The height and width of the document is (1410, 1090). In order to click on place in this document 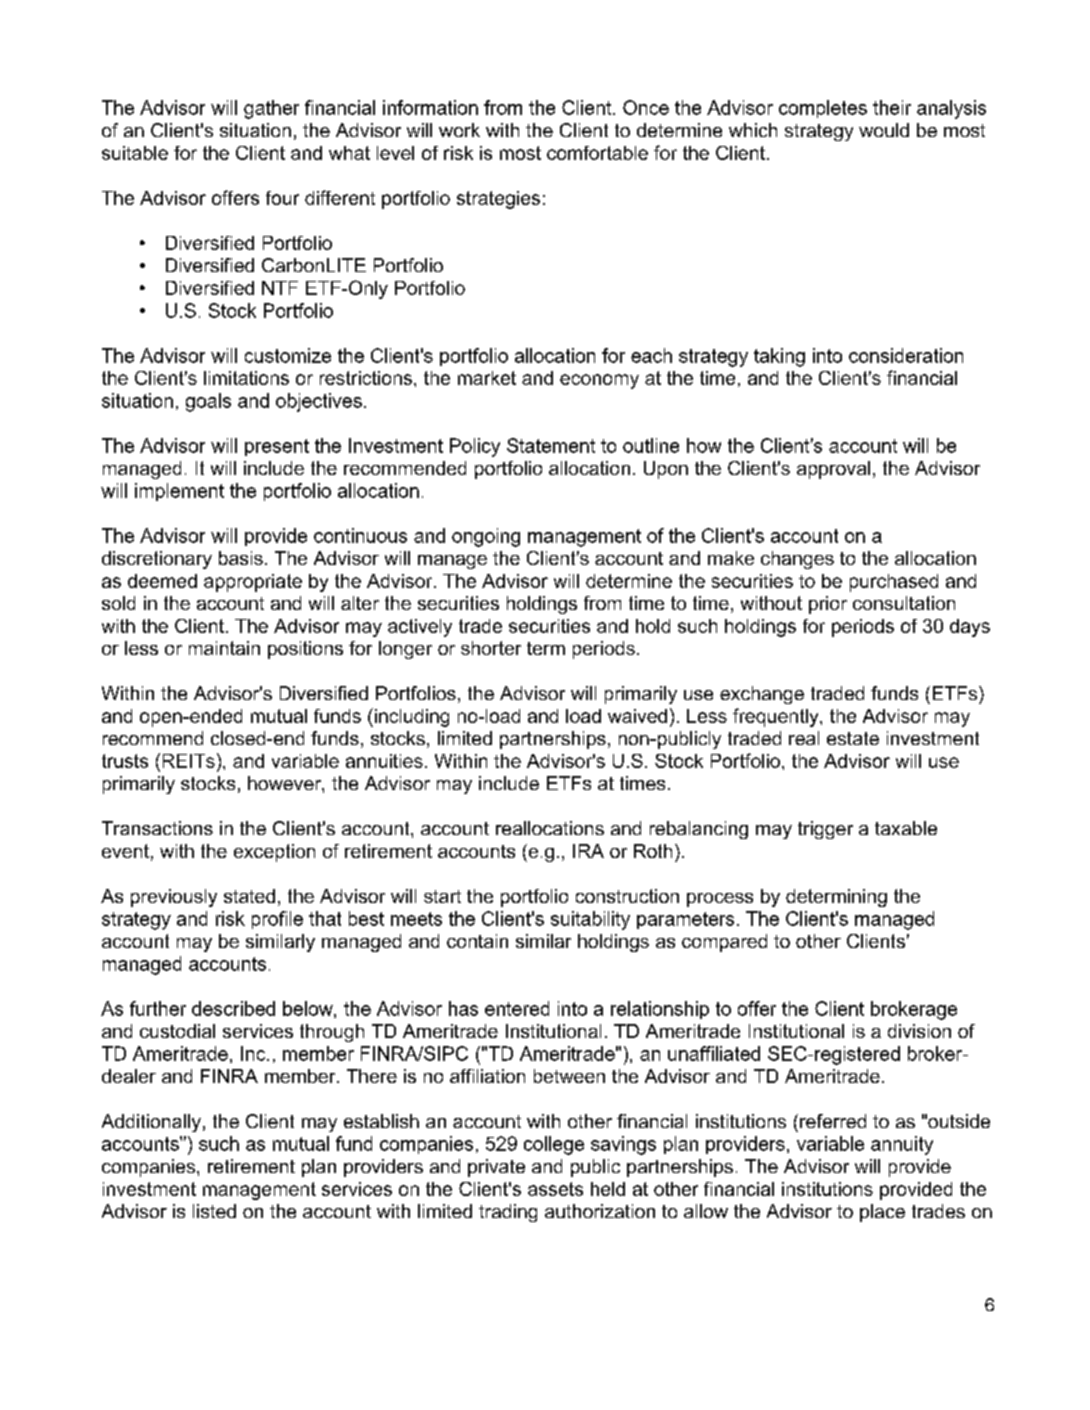, I will do `click(882, 1213)`.
